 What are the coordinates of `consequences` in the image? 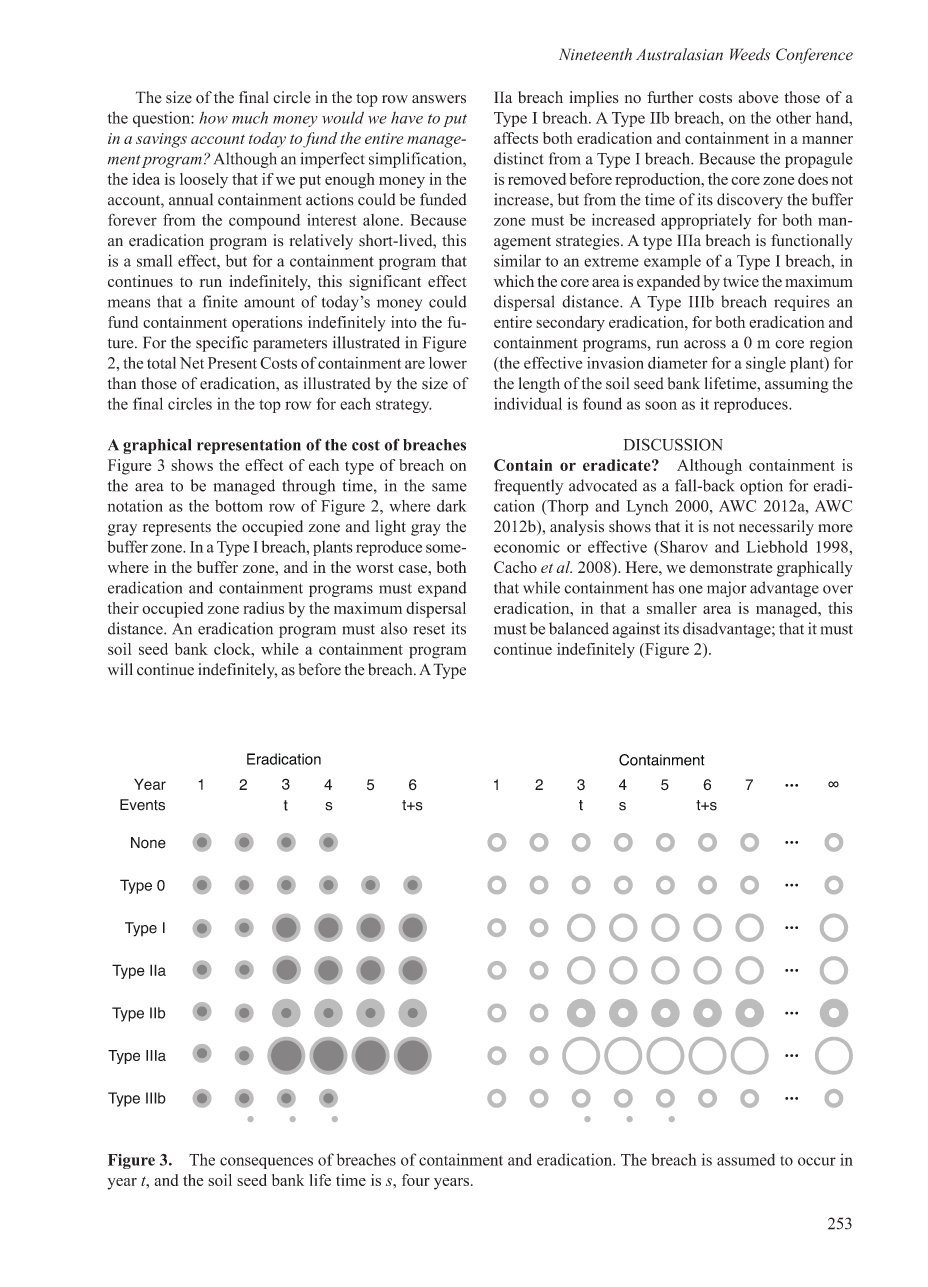 It's located at (266, 1163).
